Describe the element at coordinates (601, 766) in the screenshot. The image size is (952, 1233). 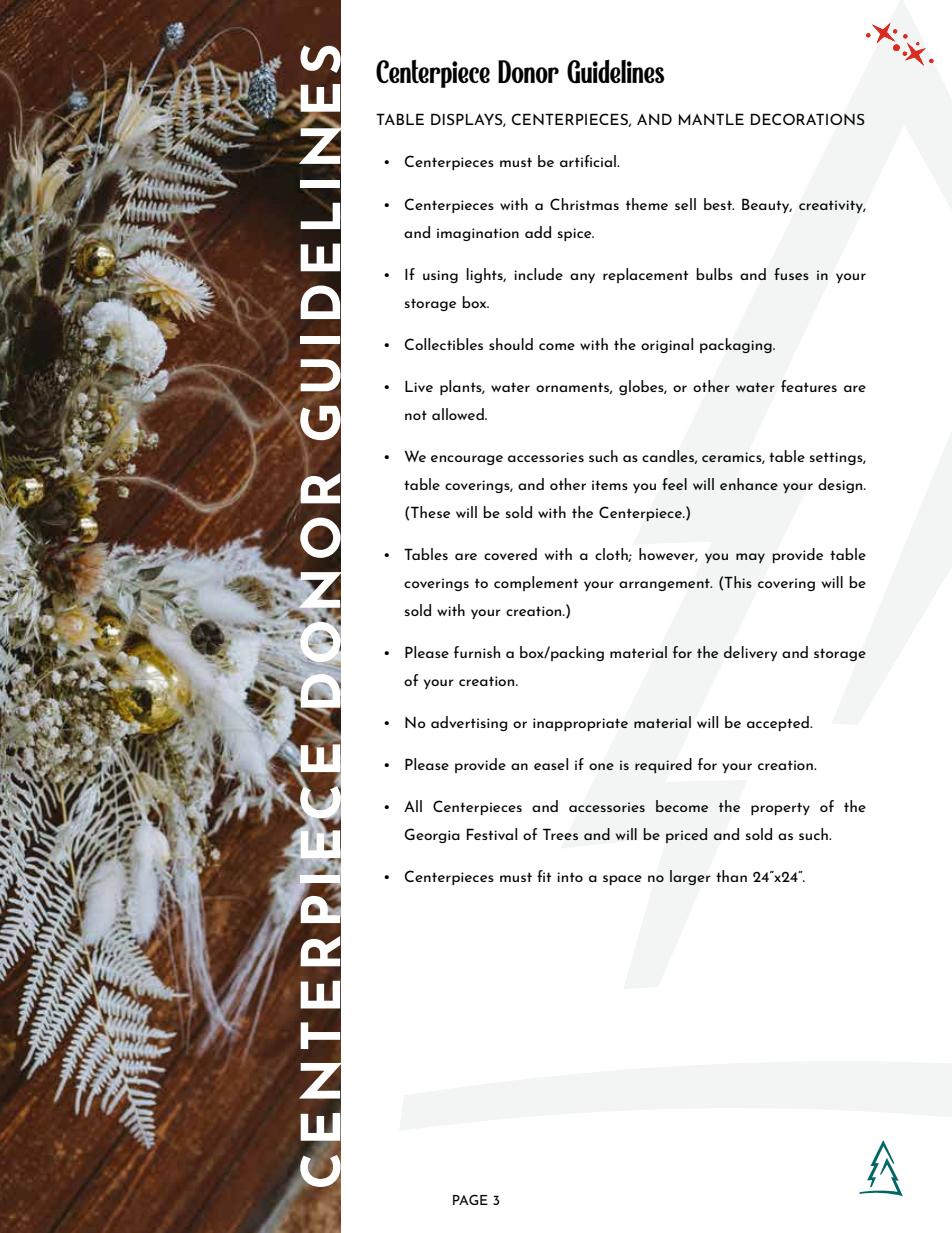
I see `one` at that location.
